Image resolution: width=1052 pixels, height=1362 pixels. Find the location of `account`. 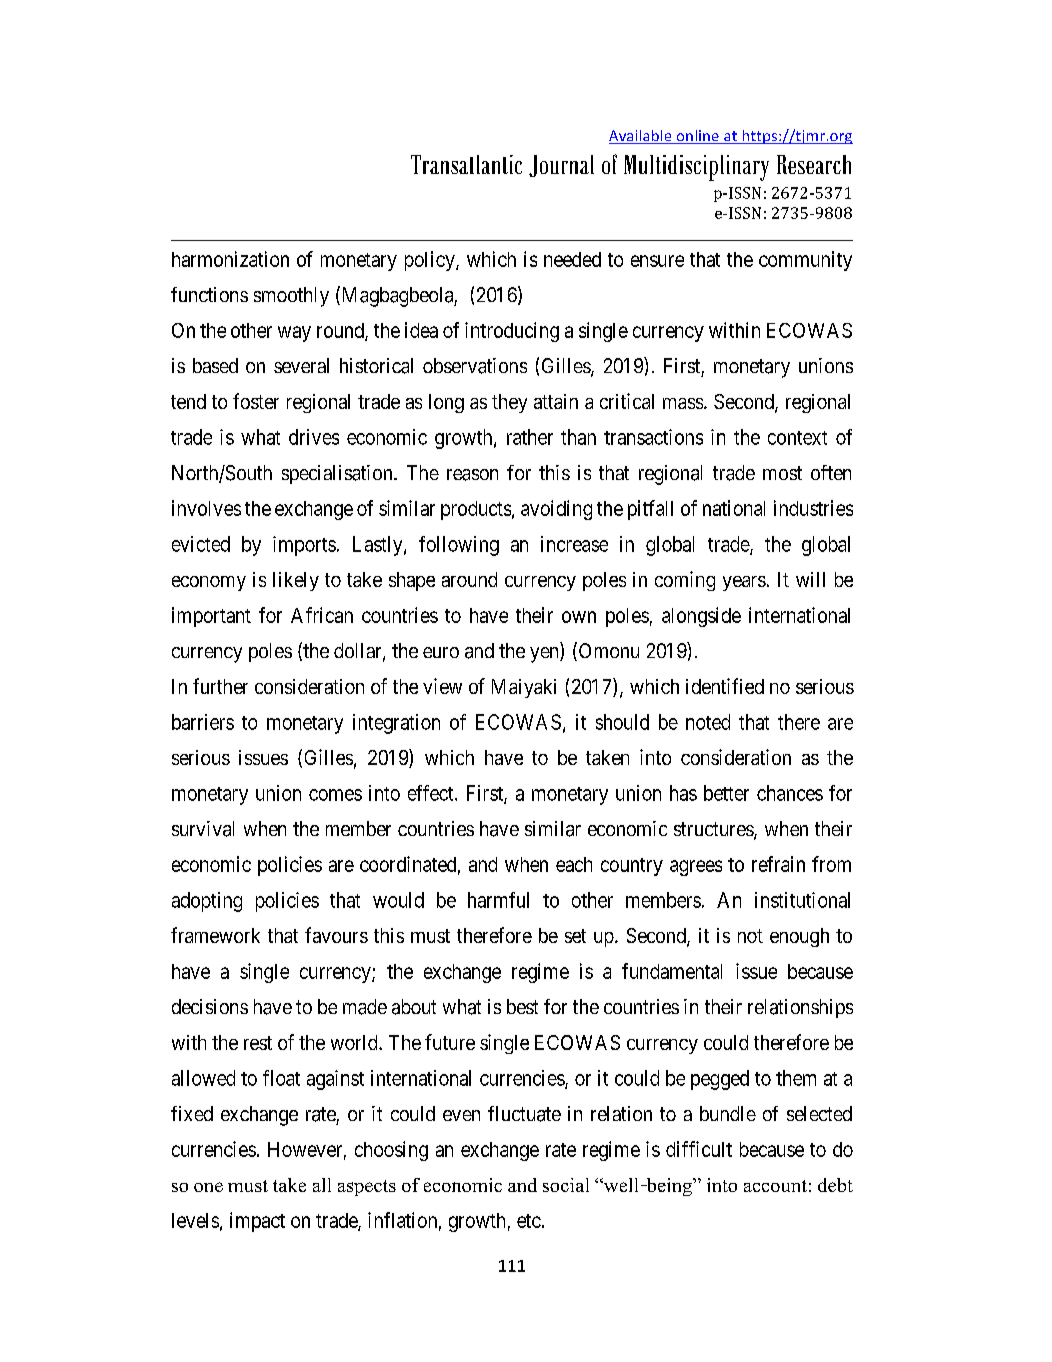

account is located at coordinates (775, 1186).
